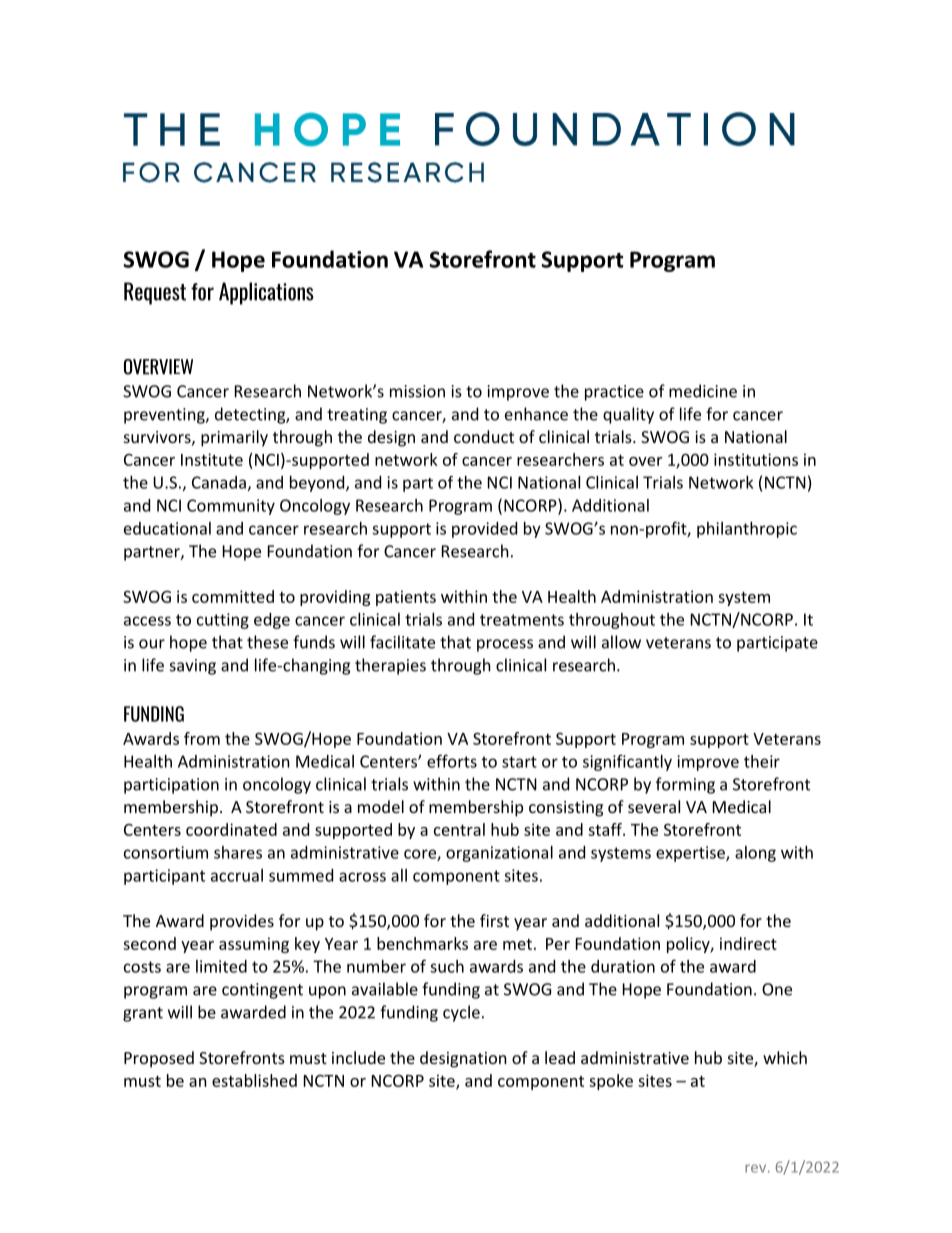 This screenshot has height=1233, width=952. Describe the element at coordinates (254, 1080) in the screenshot. I see `established` at that location.
